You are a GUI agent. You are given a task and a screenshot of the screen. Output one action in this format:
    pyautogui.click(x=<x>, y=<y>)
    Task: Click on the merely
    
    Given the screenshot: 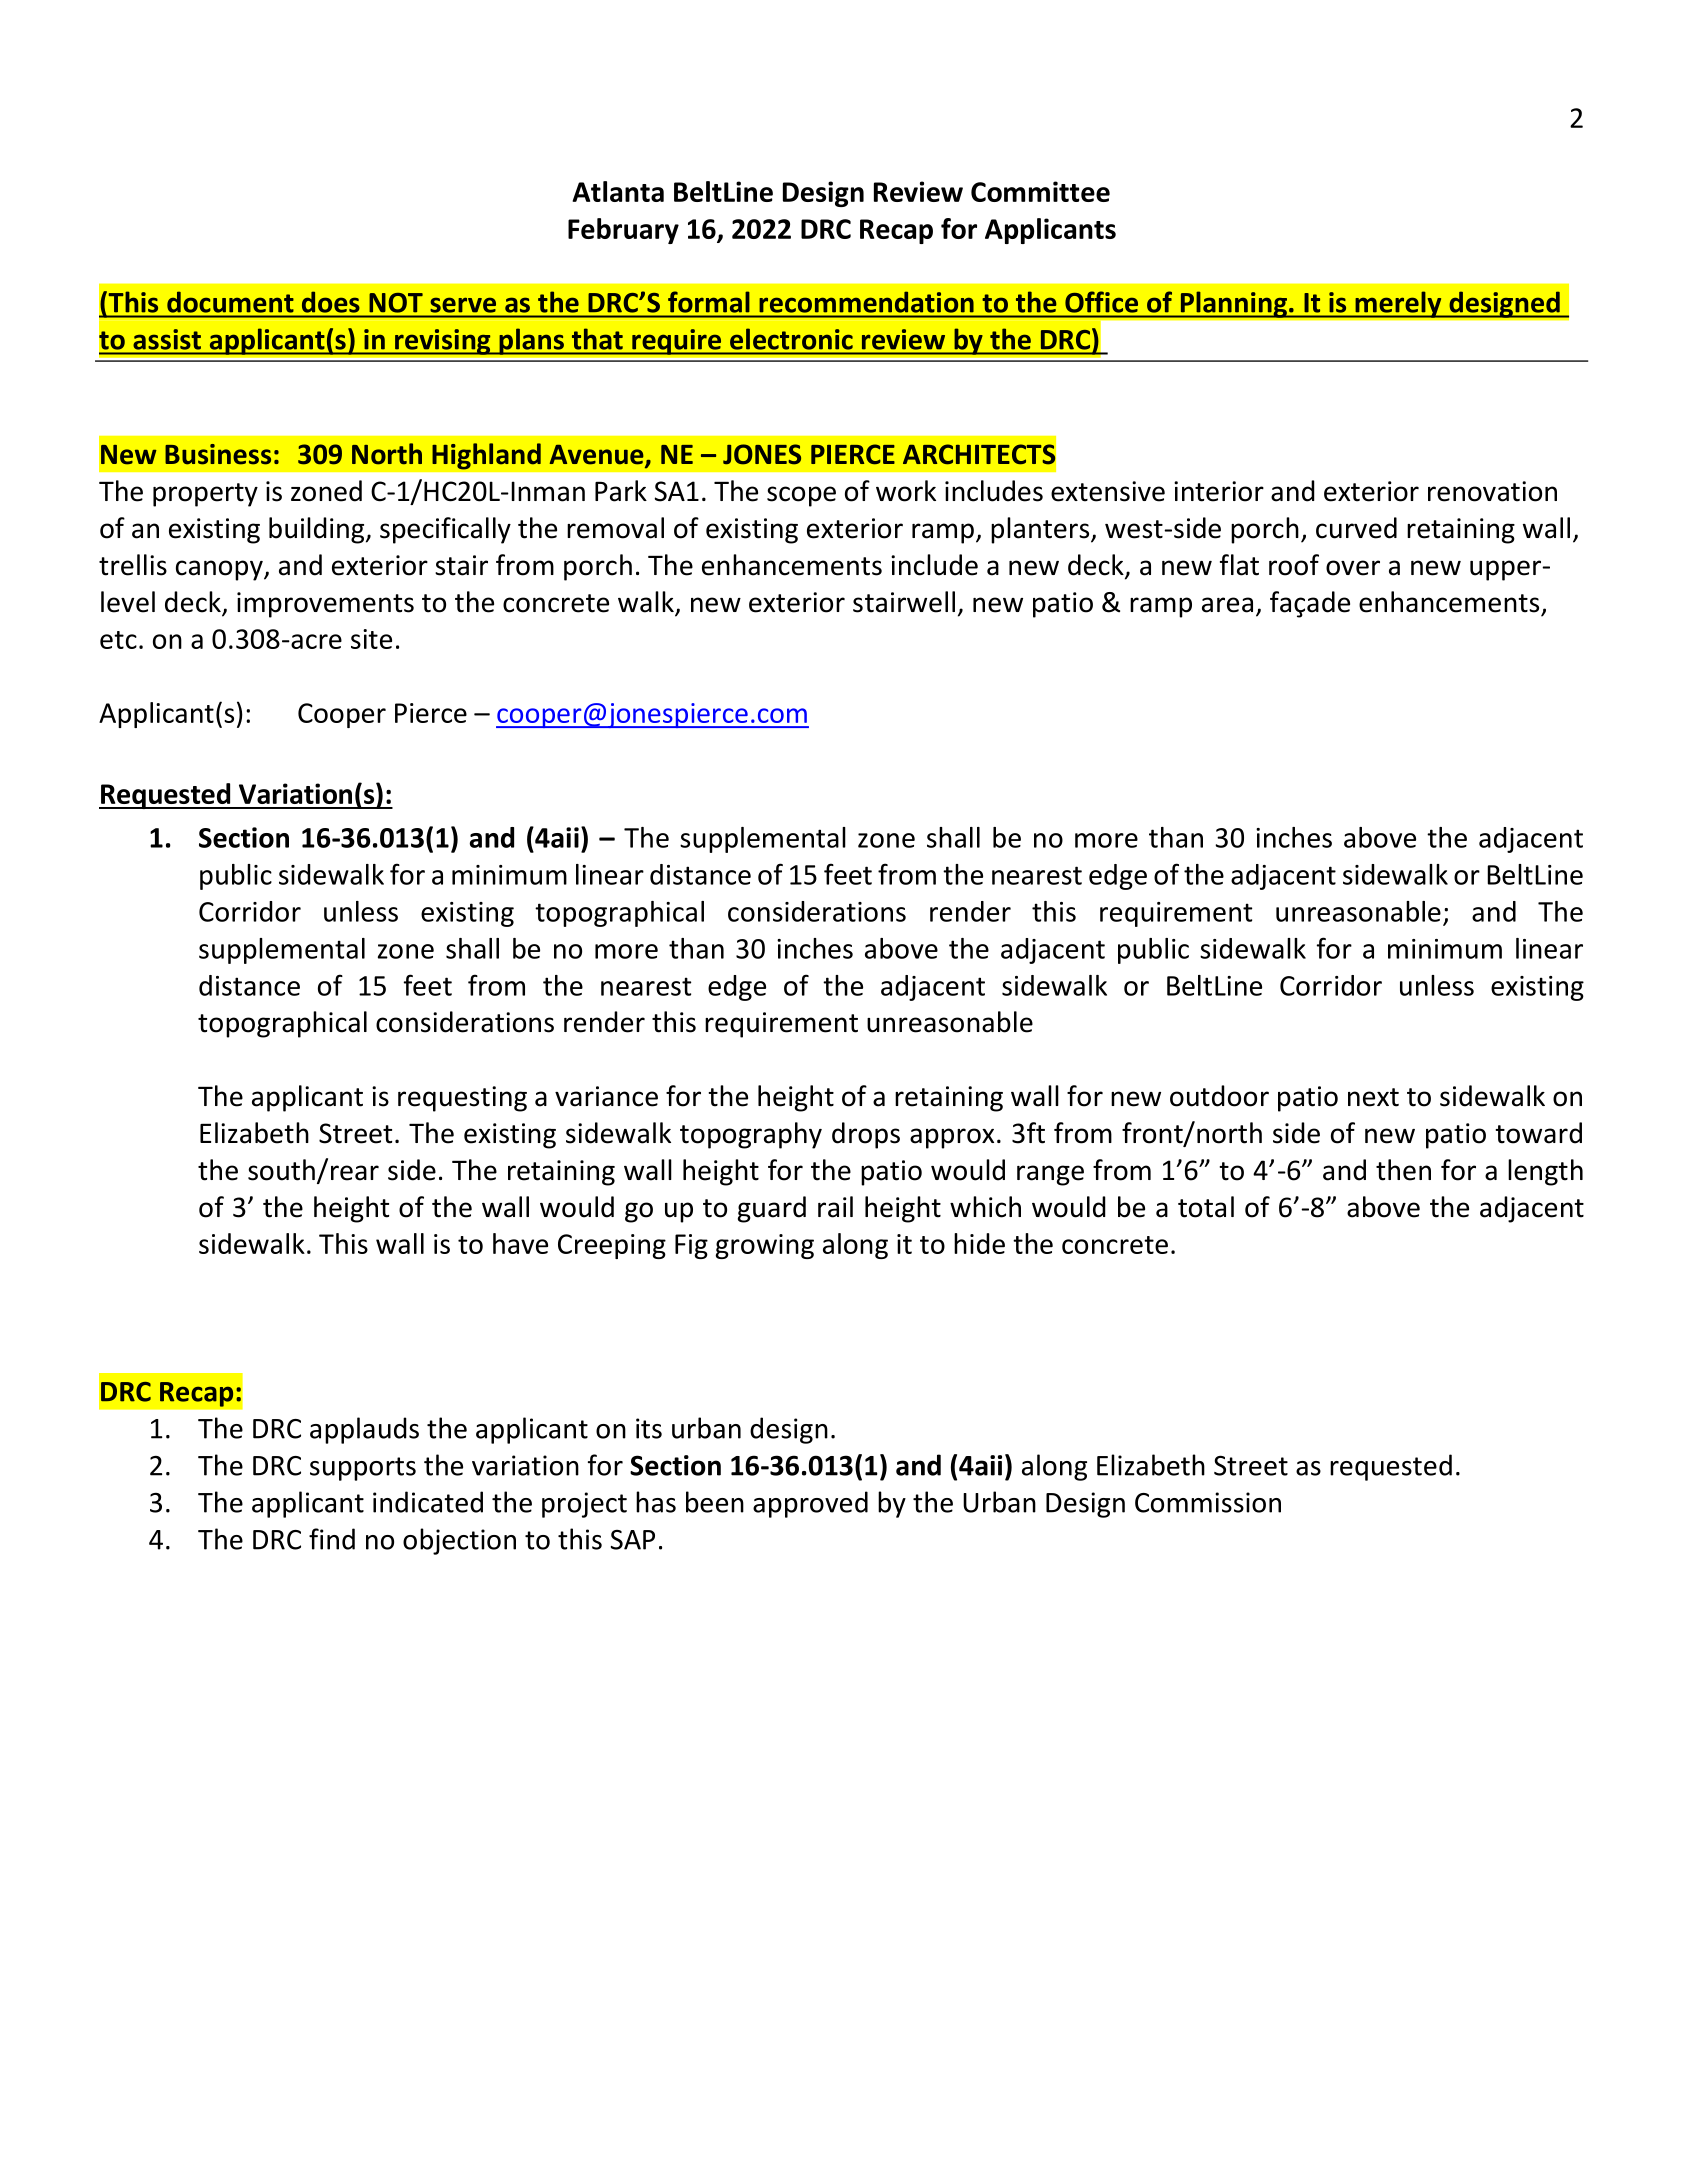 What is the action you would take?
    pyautogui.click(x=1398, y=304)
